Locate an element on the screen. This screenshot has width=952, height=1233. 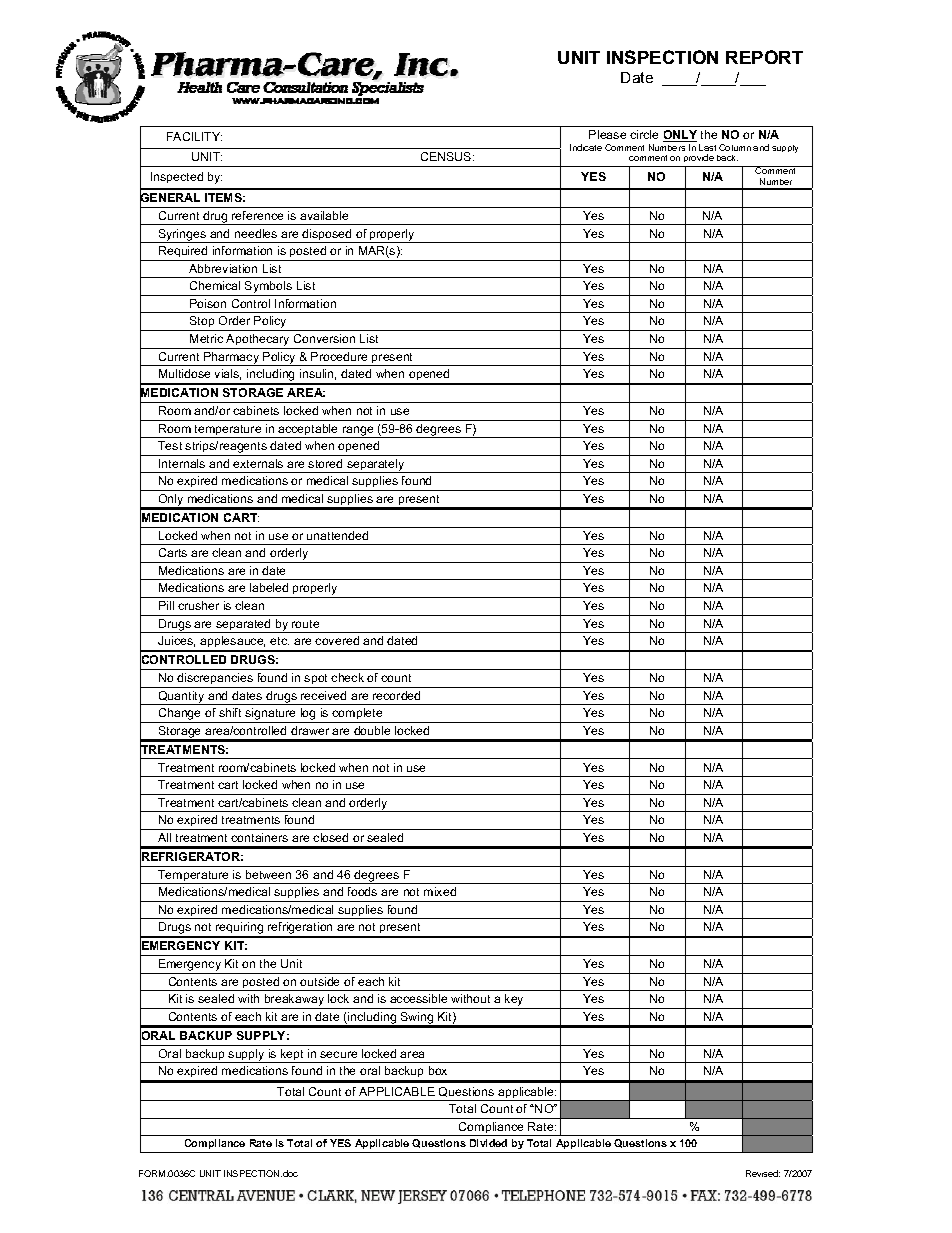
kept is located at coordinates (293, 1056).
